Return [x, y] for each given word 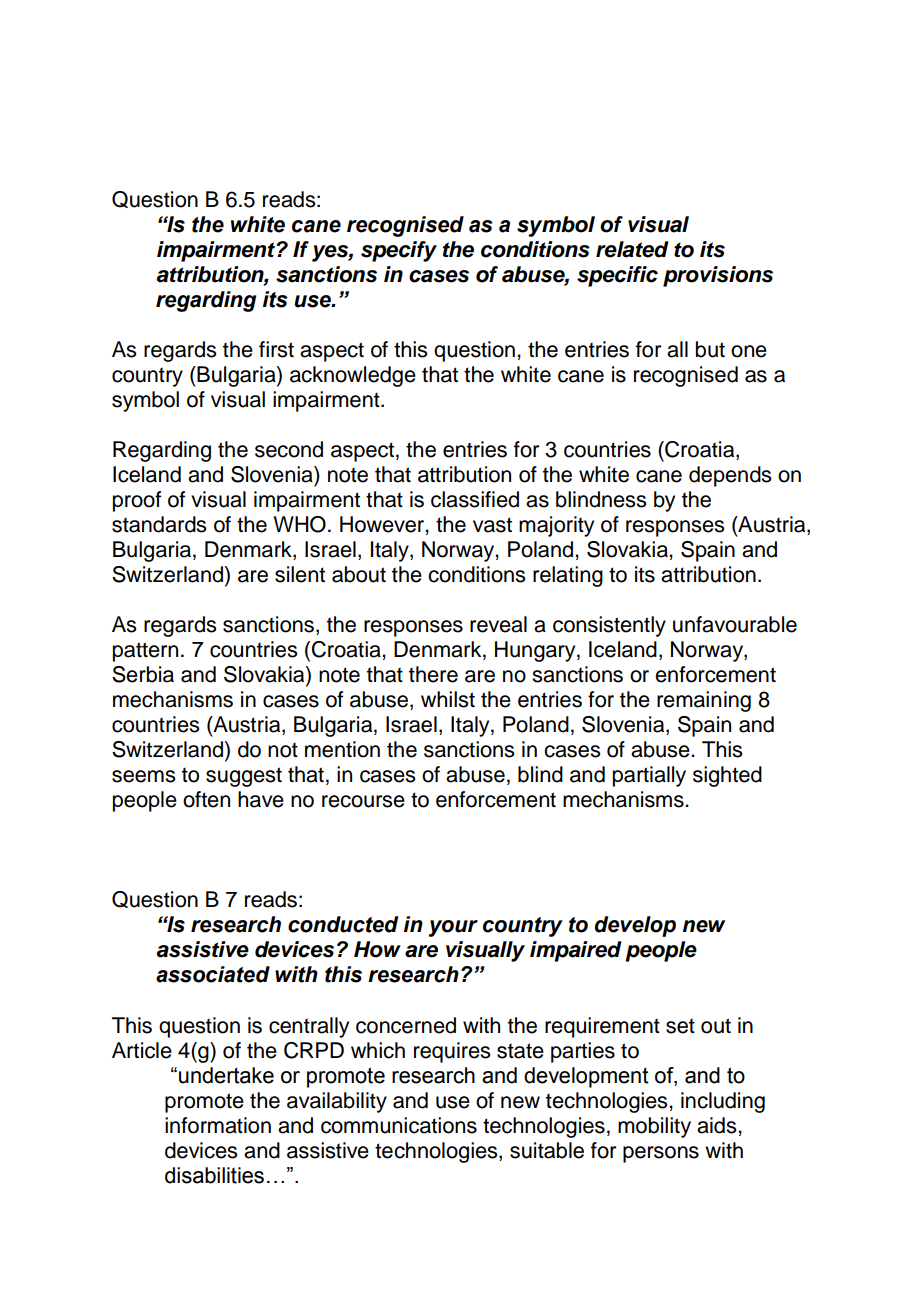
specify [399, 251]
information [218, 1125]
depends [730, 476]
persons [661, 1154]
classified [475, 499]
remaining [704, 701]
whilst [448, 699]
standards [159, 524]
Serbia [143, 674]
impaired [576, 951]
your [453, 928]
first [276, 349]
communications [399, 1125]
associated [213, 974]
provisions [718, 276]
